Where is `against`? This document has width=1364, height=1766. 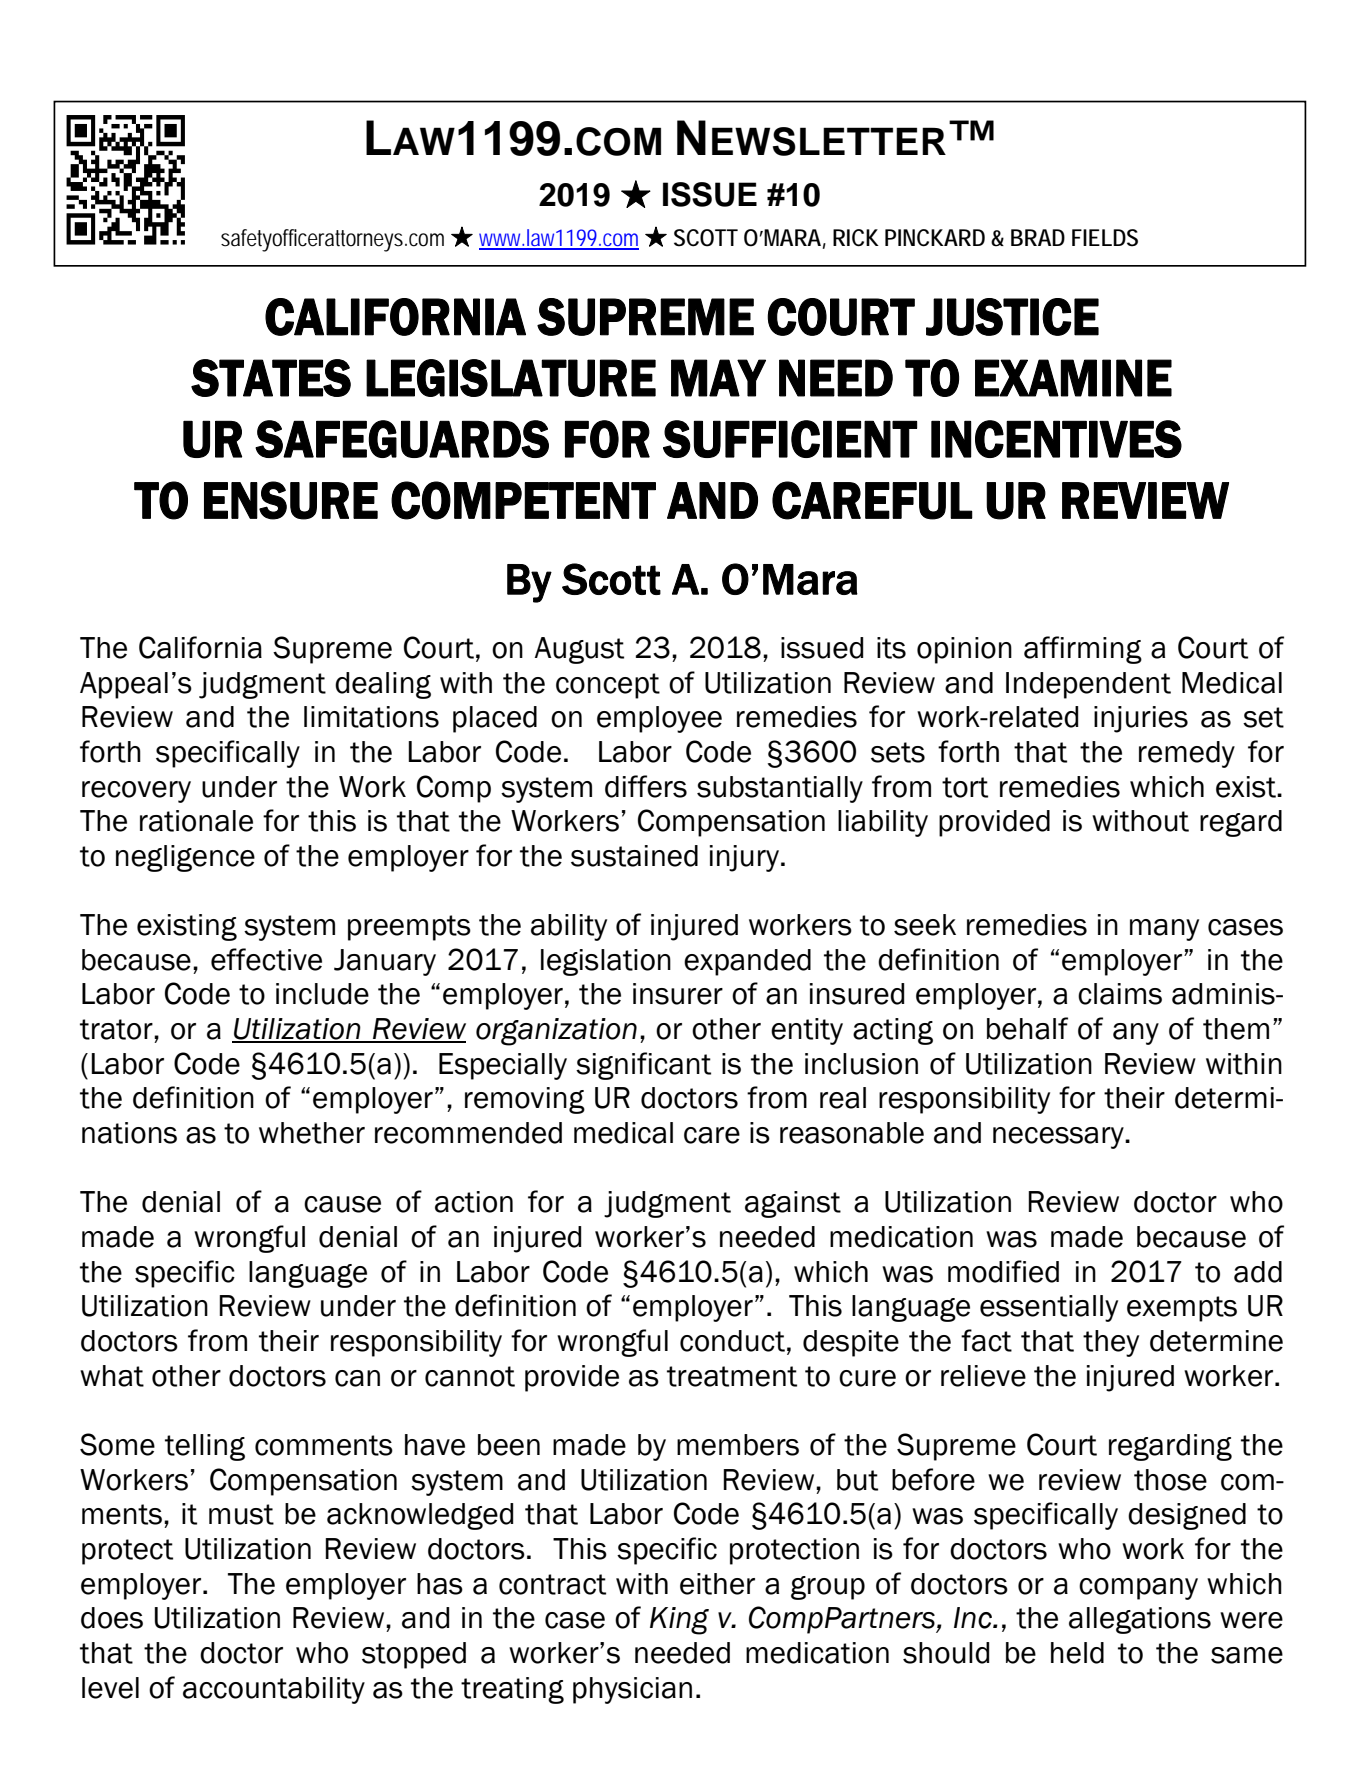
against is located at coordinates (793, 1204).
